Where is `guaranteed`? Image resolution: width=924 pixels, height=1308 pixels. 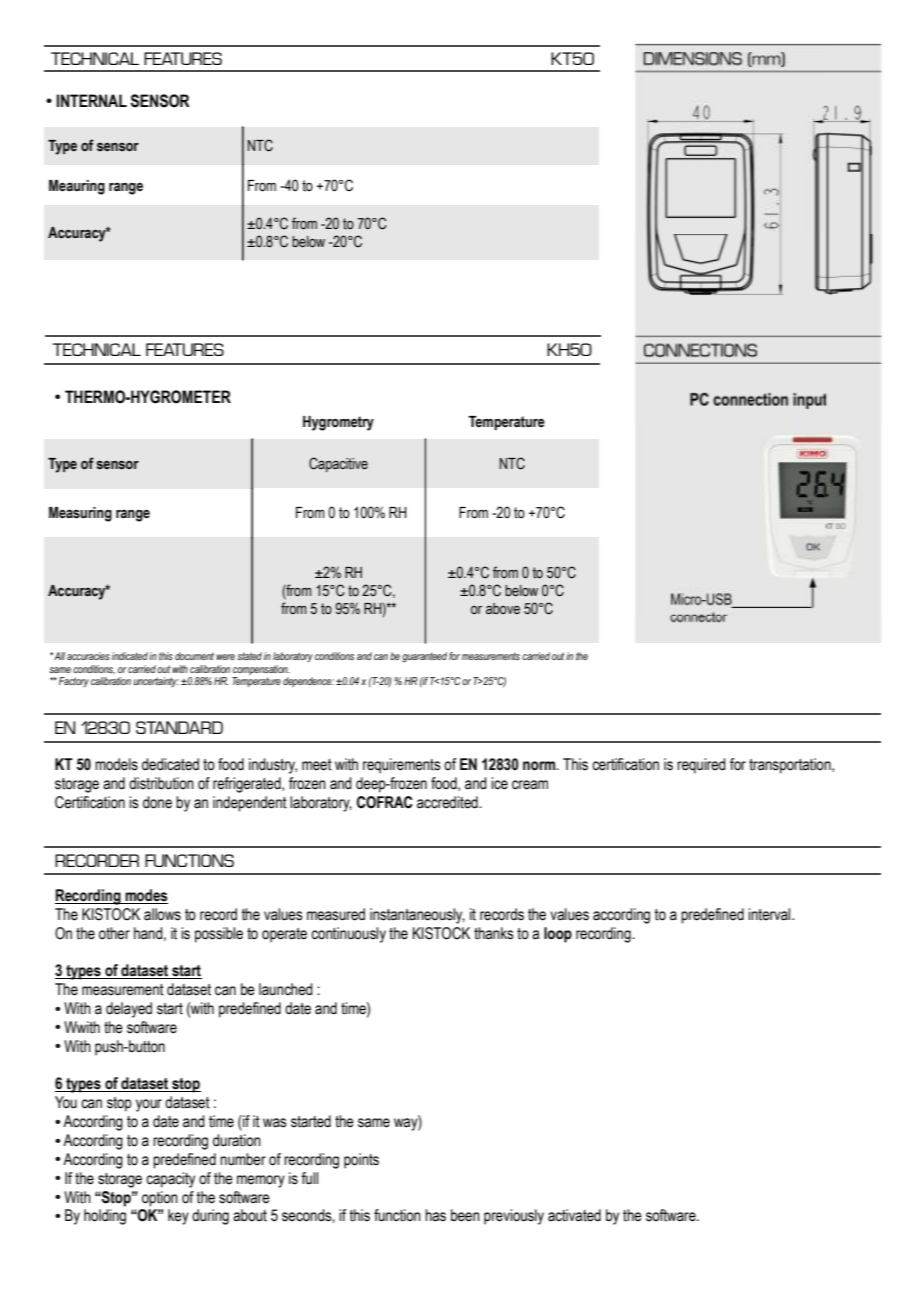
guaranteed is located at coordinates (424, 657).
